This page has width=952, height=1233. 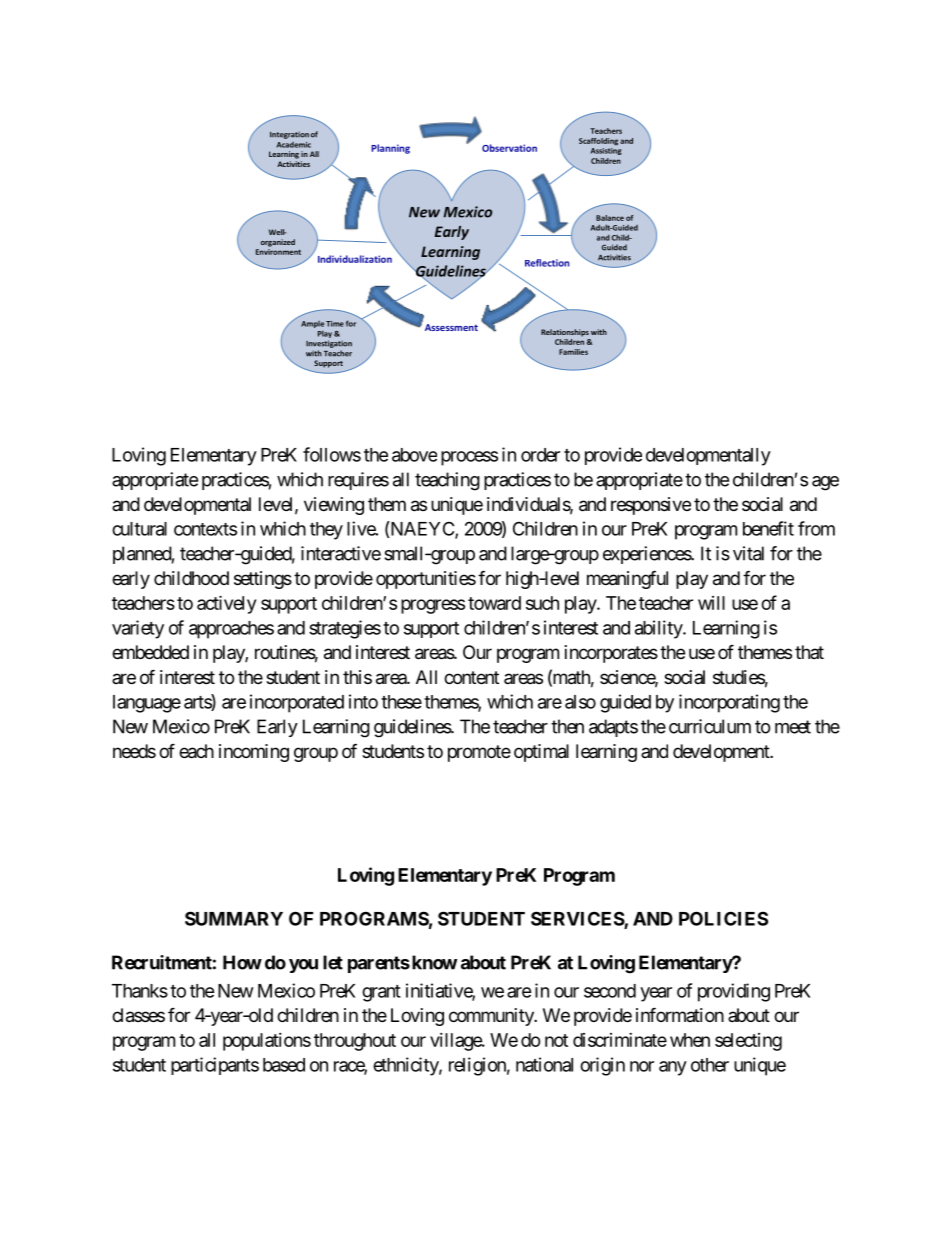 What do you see at coordinates (254, 753) in the page?
I see `incoming` at bounding box center [254, 753].
